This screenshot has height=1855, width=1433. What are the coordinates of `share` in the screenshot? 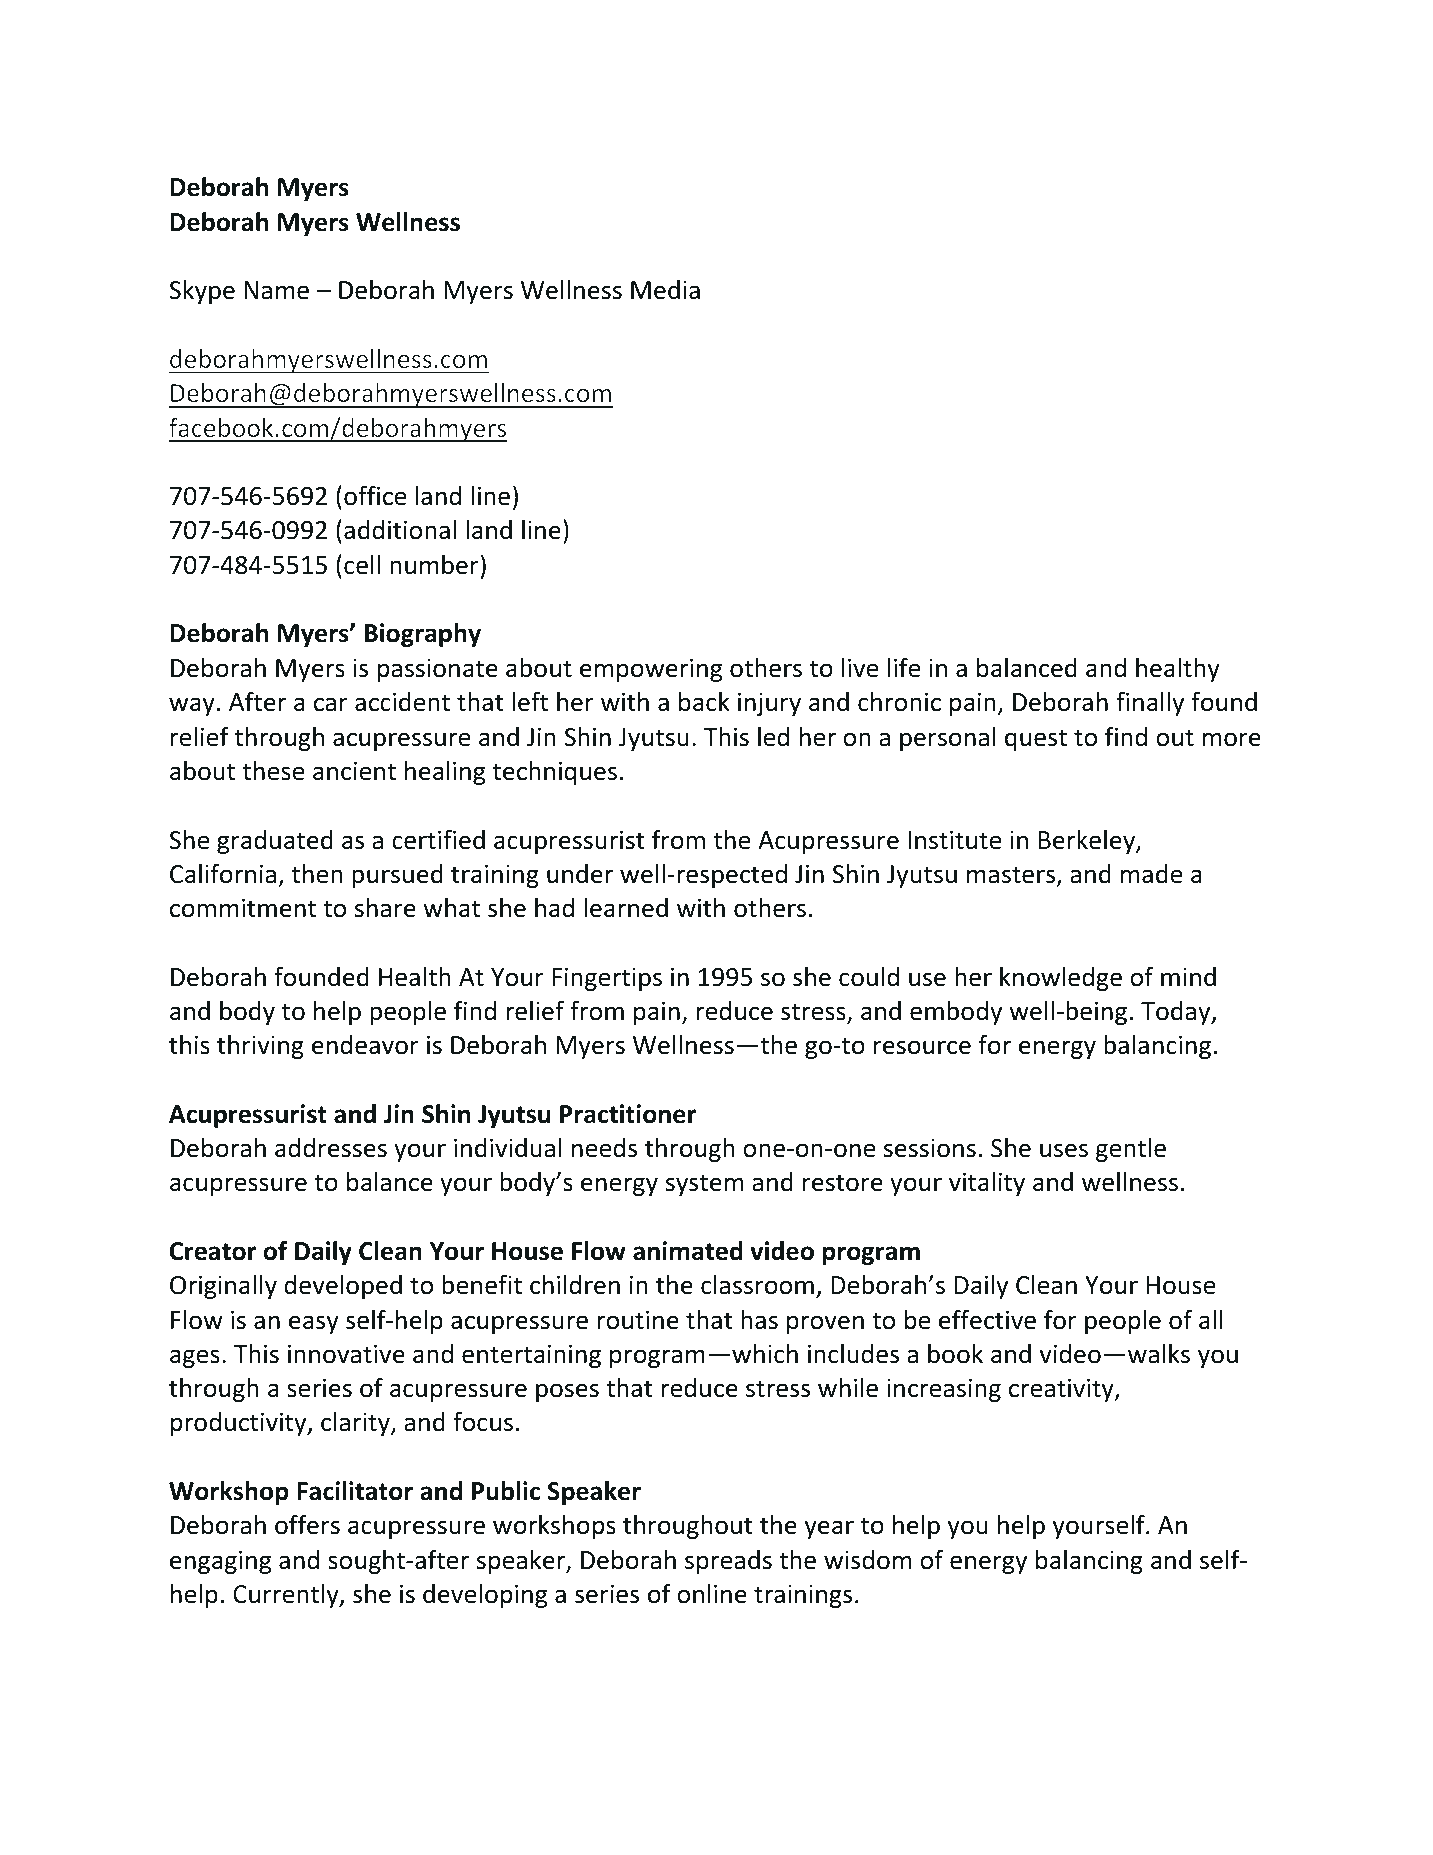 It's located at (385, 908).
